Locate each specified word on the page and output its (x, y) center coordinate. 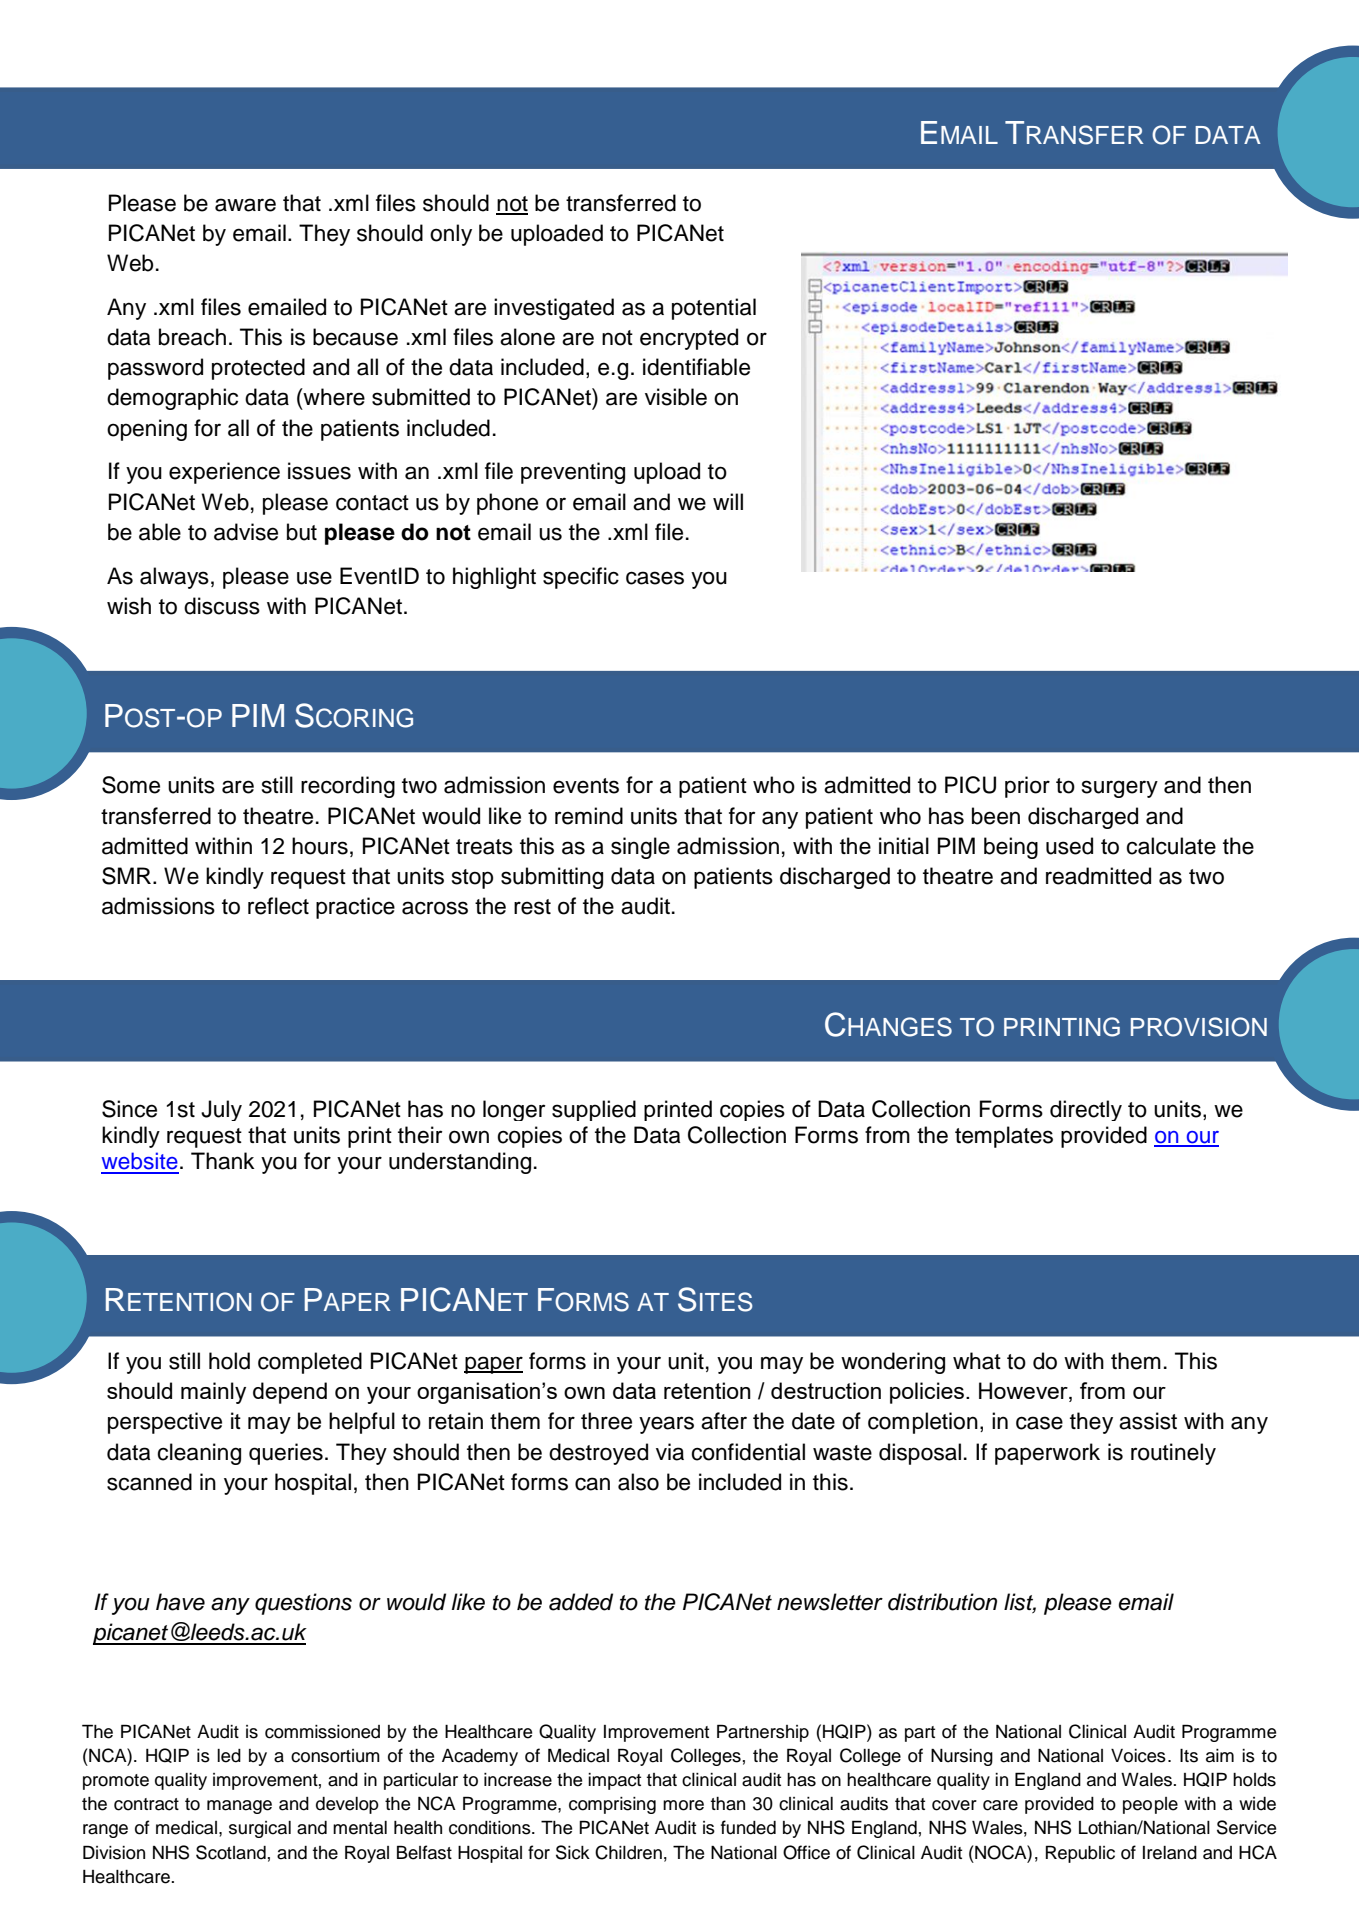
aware (245, 205)
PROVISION (1199, 1027)
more (683, 1805)
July (221, 1110)
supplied (594, 1110)
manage (239, 1807)
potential (714, 309)
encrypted (689, 339)
